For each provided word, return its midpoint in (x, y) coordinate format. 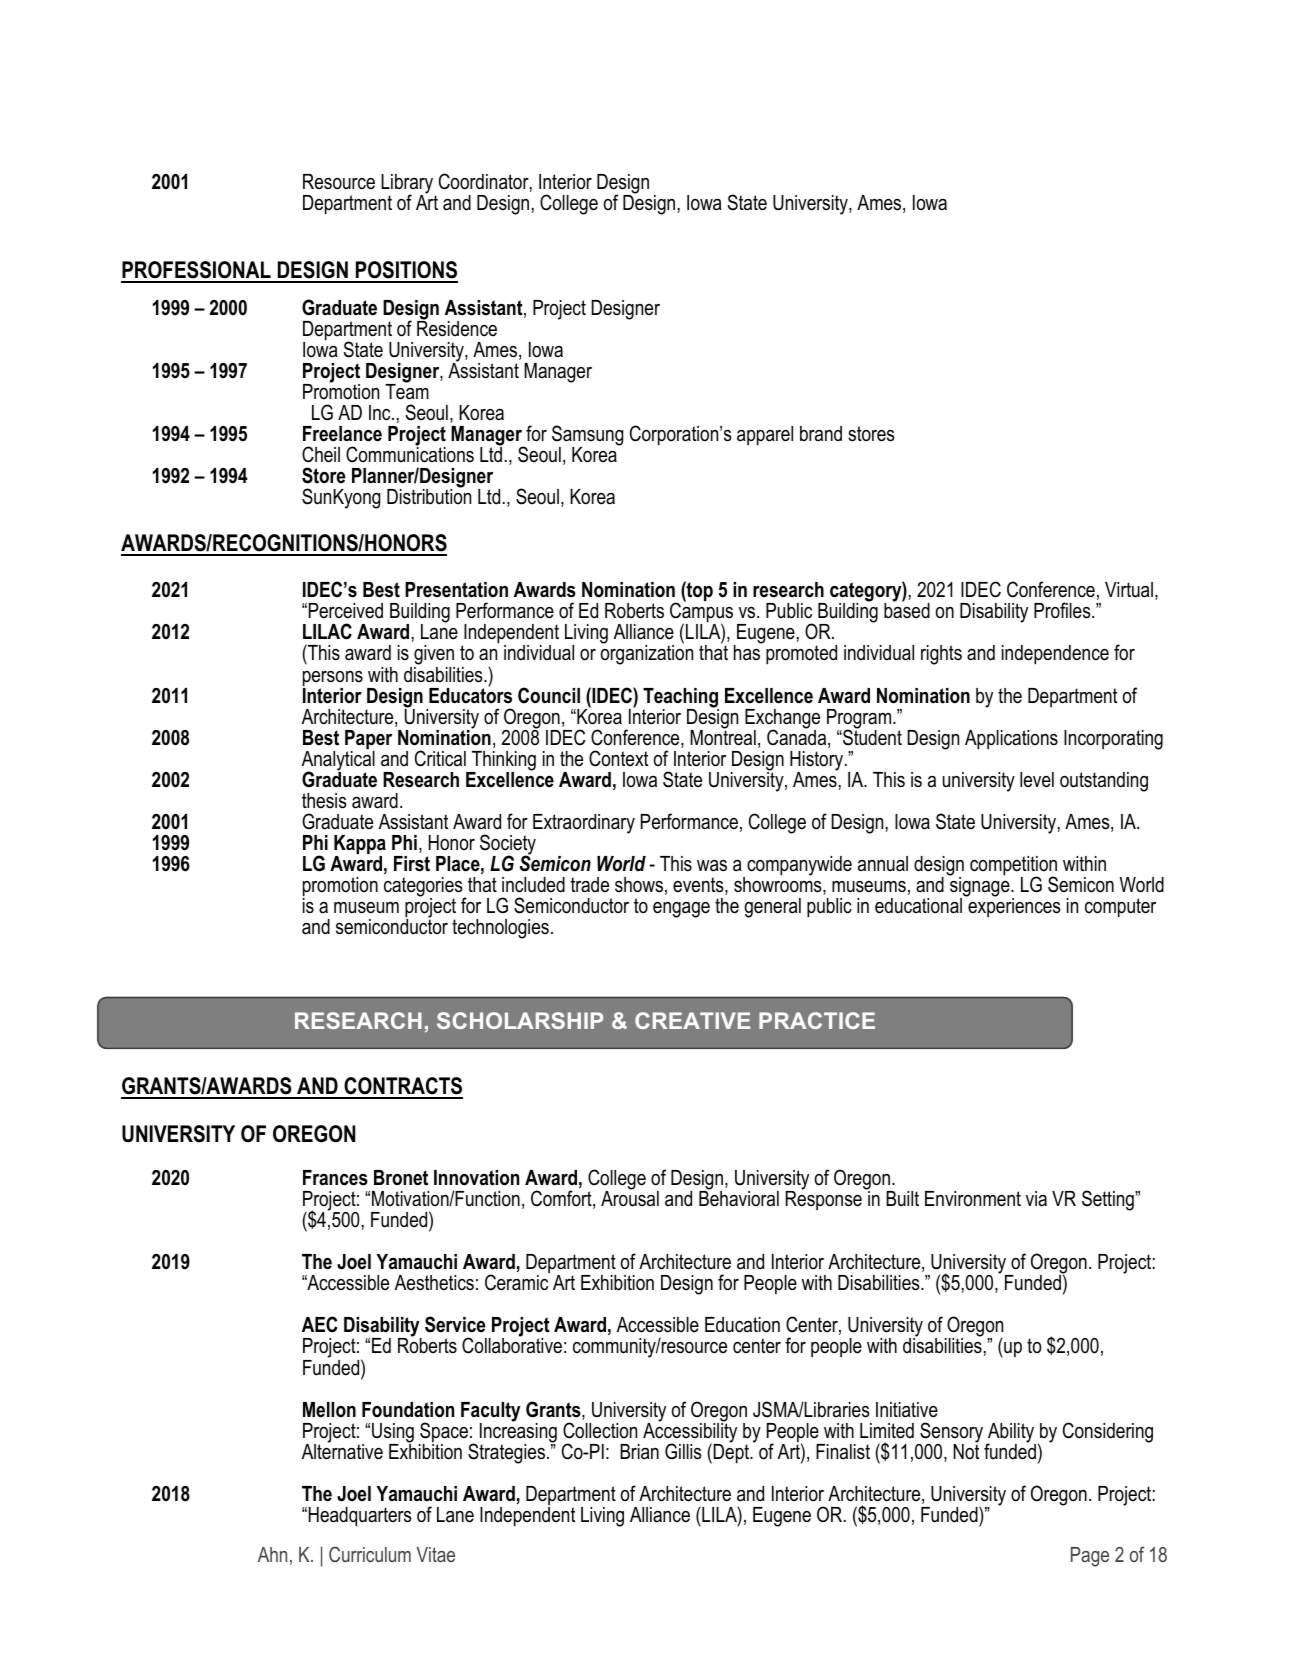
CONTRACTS (402, 1087)
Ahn (272, 1554)
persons (333, 680)
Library (408, 185)
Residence (457, 328)
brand (821, 433)
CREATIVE (692, 1020)
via (1036, 1199)
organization (647, 654)
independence (1055, 654)
